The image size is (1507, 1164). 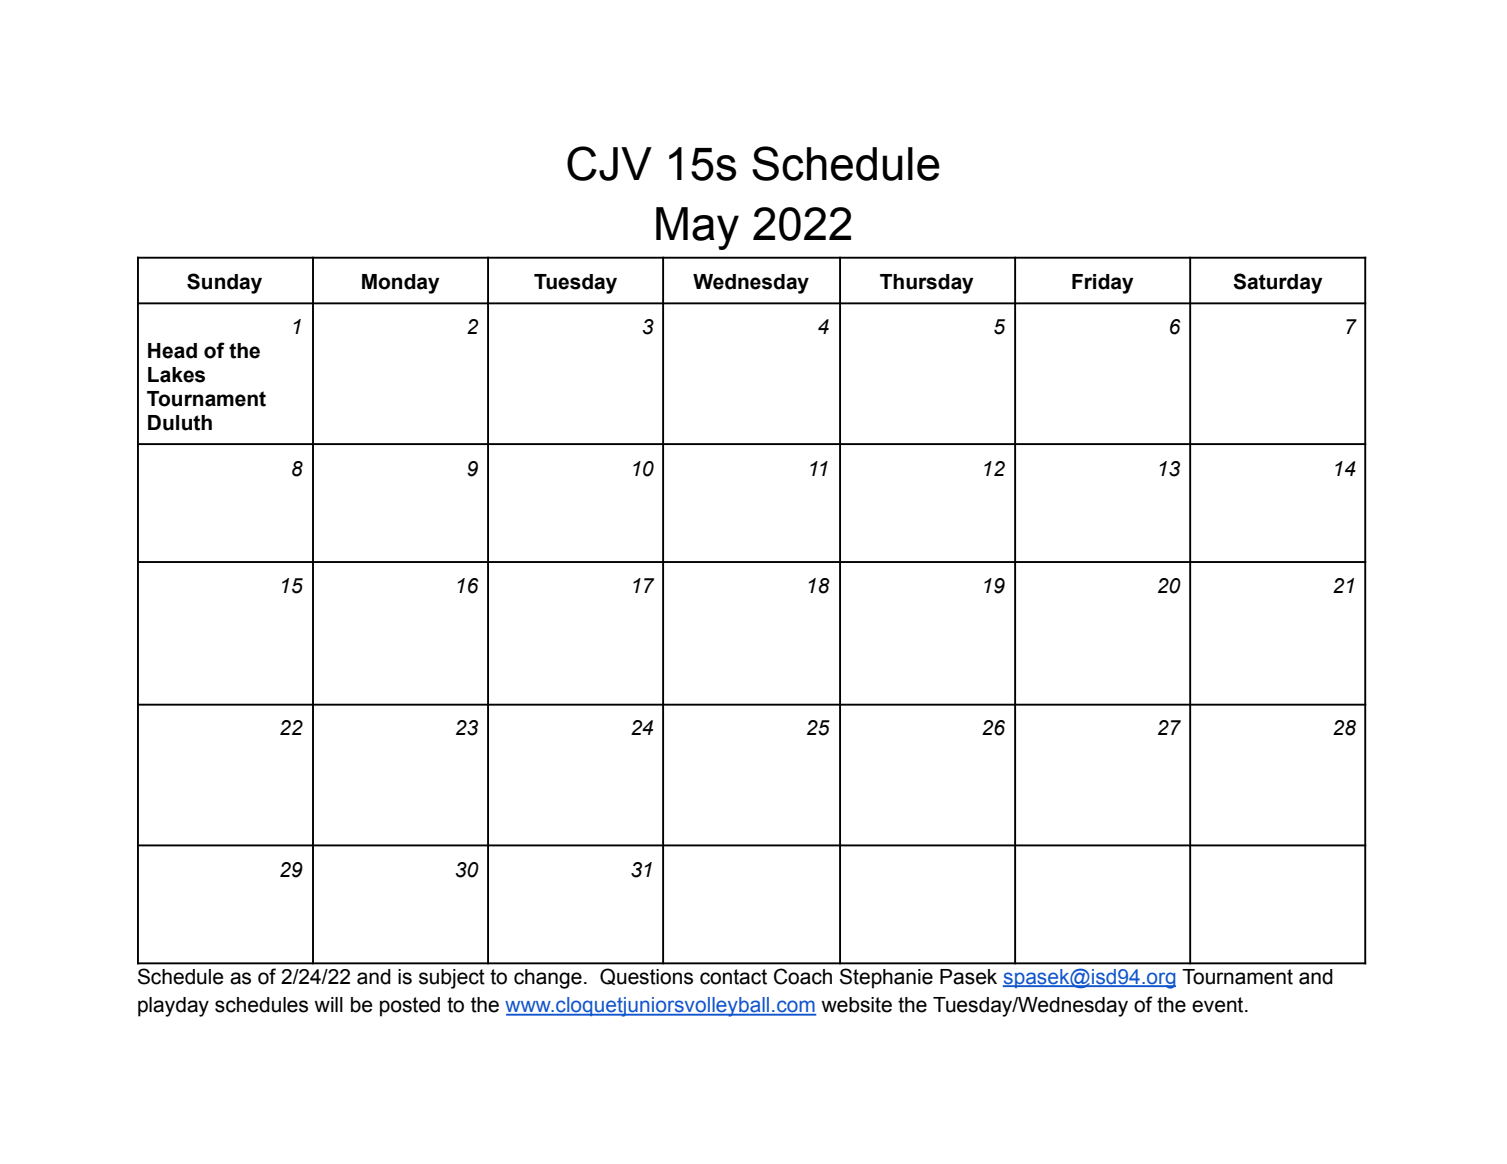 I want to click on Head, so click(x=172, y=351).
